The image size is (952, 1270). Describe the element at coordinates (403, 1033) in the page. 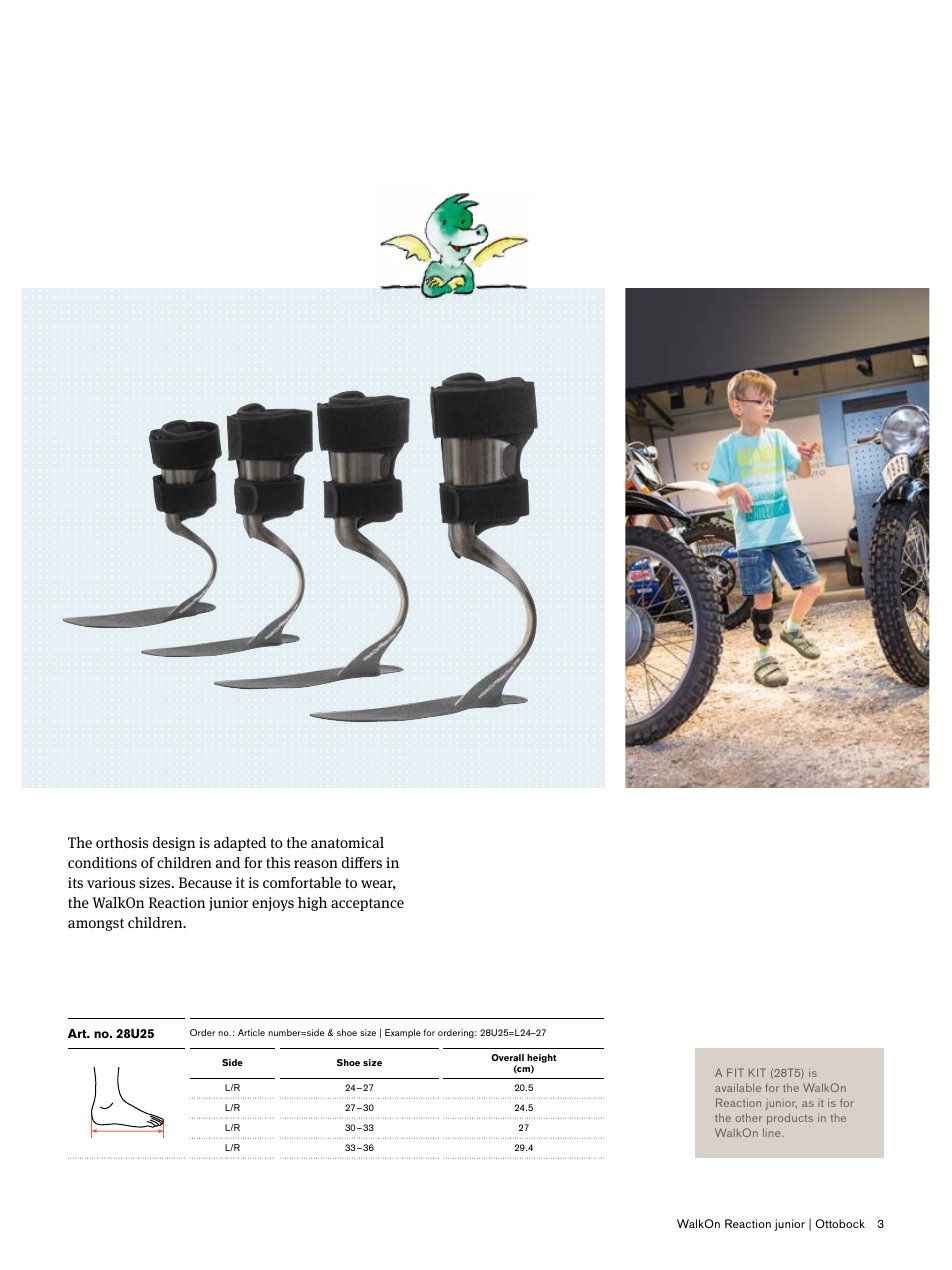

I see `Example` at that location.
